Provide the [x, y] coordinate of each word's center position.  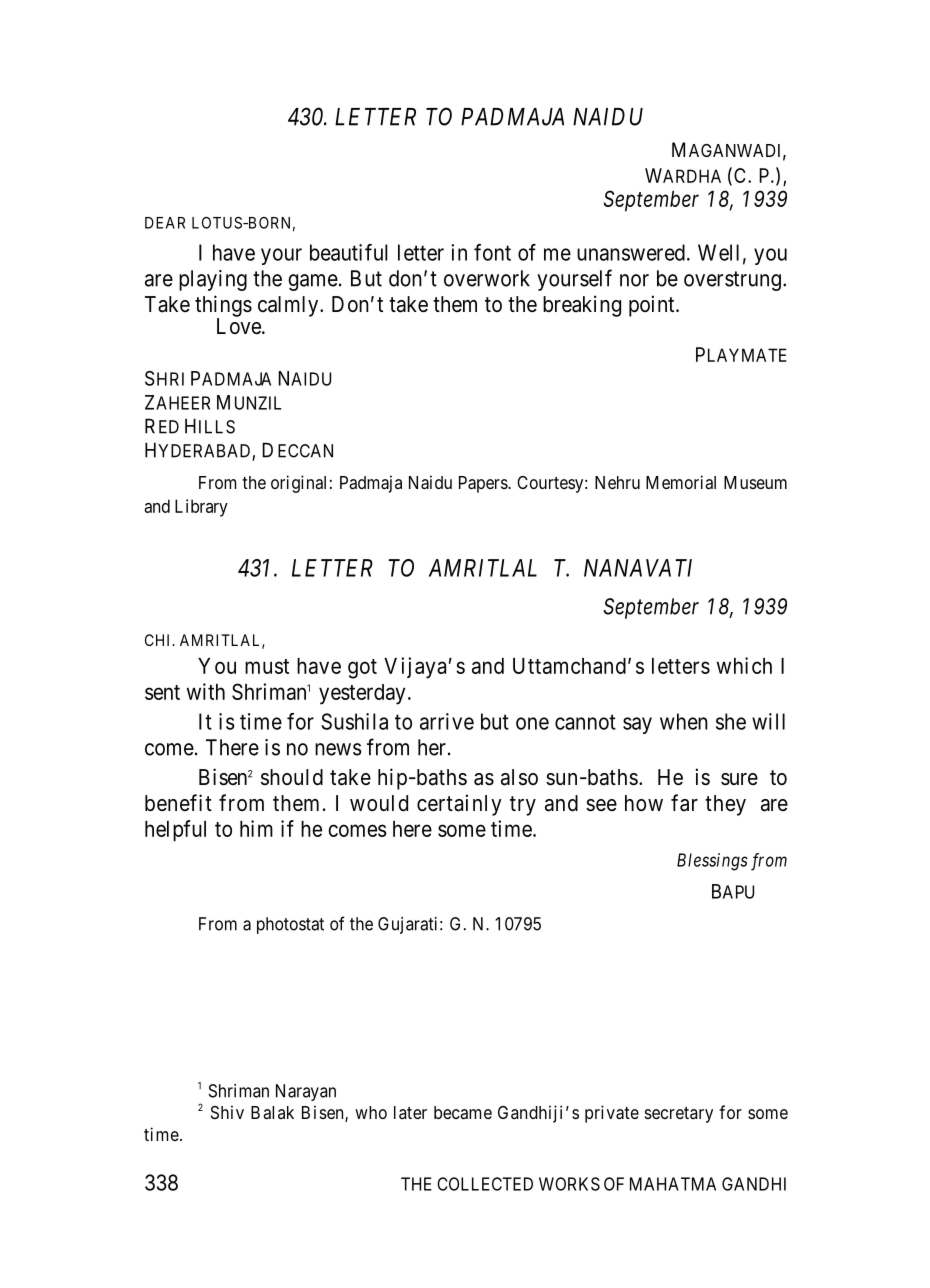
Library [201, 508]
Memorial [681, 482]
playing [213, 280]
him [256, 828]
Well [718, 252]
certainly [459, 805]
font [492, 252]
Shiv [227, 1112]
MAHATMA [673, 1184]
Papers [484, 484]
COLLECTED [485, 1184]
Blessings [712, 862]
